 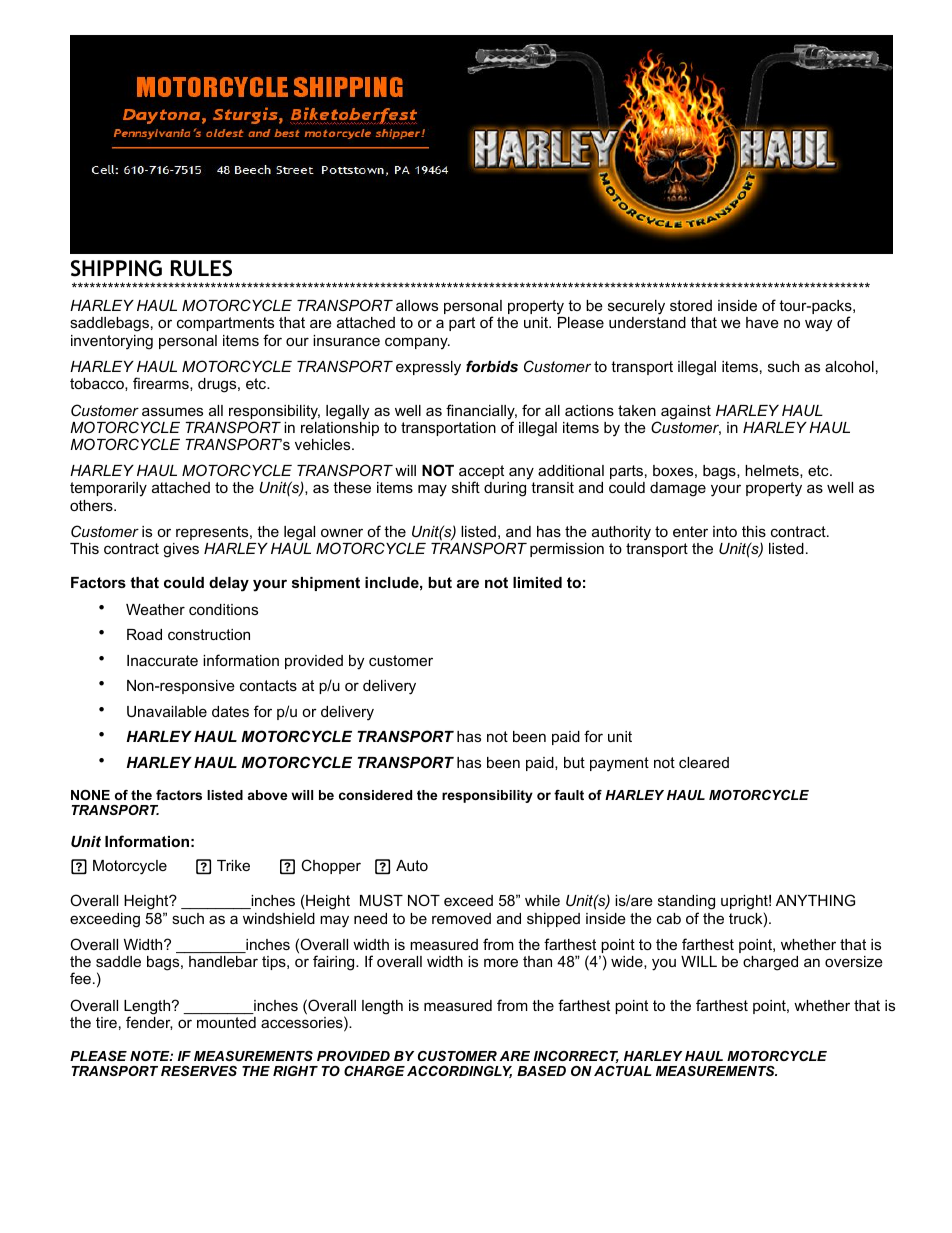 What do you see at coordinates (762, 322) in the screenshot?
I see `have` at bounding box center [762, 322].
